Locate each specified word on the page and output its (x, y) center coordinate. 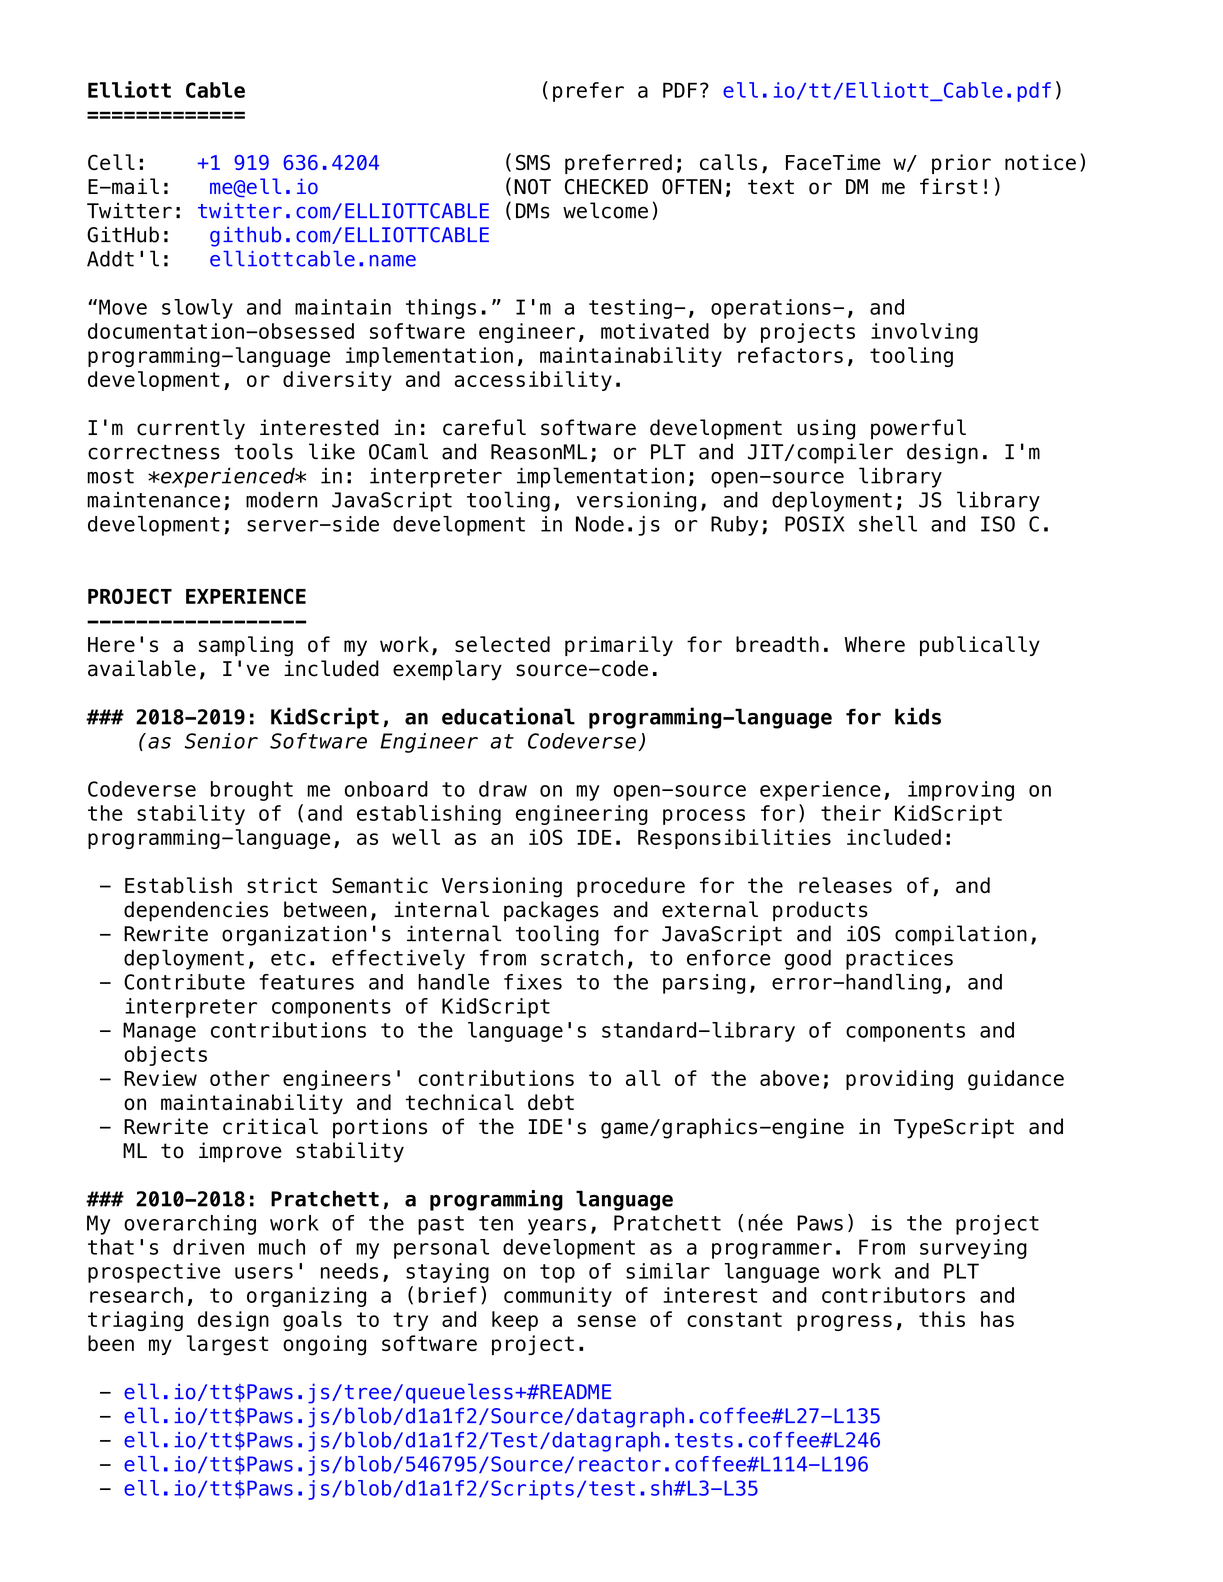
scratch (582, 957)
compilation (961, 935)
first (949, 186)
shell (888, 524)
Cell (111, 162)
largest (227, 1345)
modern (282, 499)
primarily (619, 646)
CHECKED (606, 187)
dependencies (196, 911)
